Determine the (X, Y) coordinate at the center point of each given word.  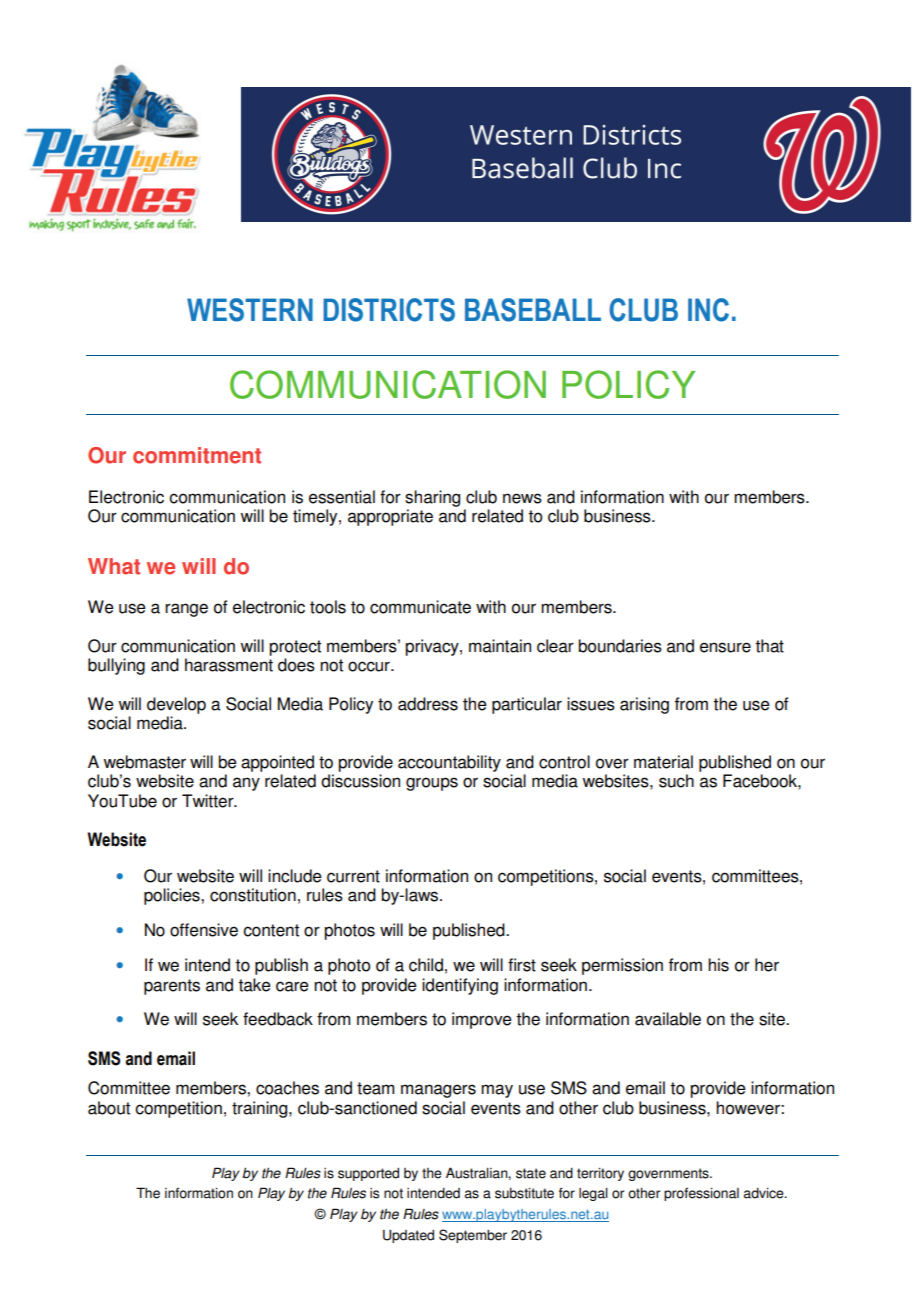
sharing (432, 498)
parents (172, 987)
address (428, 704)
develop (176, 705)
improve (482, 1020)
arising (644, 705)
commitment (197, 455)
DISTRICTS (389, 310)
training (261, 1109)
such (676, 781)
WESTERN (250, 310)
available (668, 1019)
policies (173, 896)
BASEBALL (533, 310)
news (522, 498)
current (353, 876)
